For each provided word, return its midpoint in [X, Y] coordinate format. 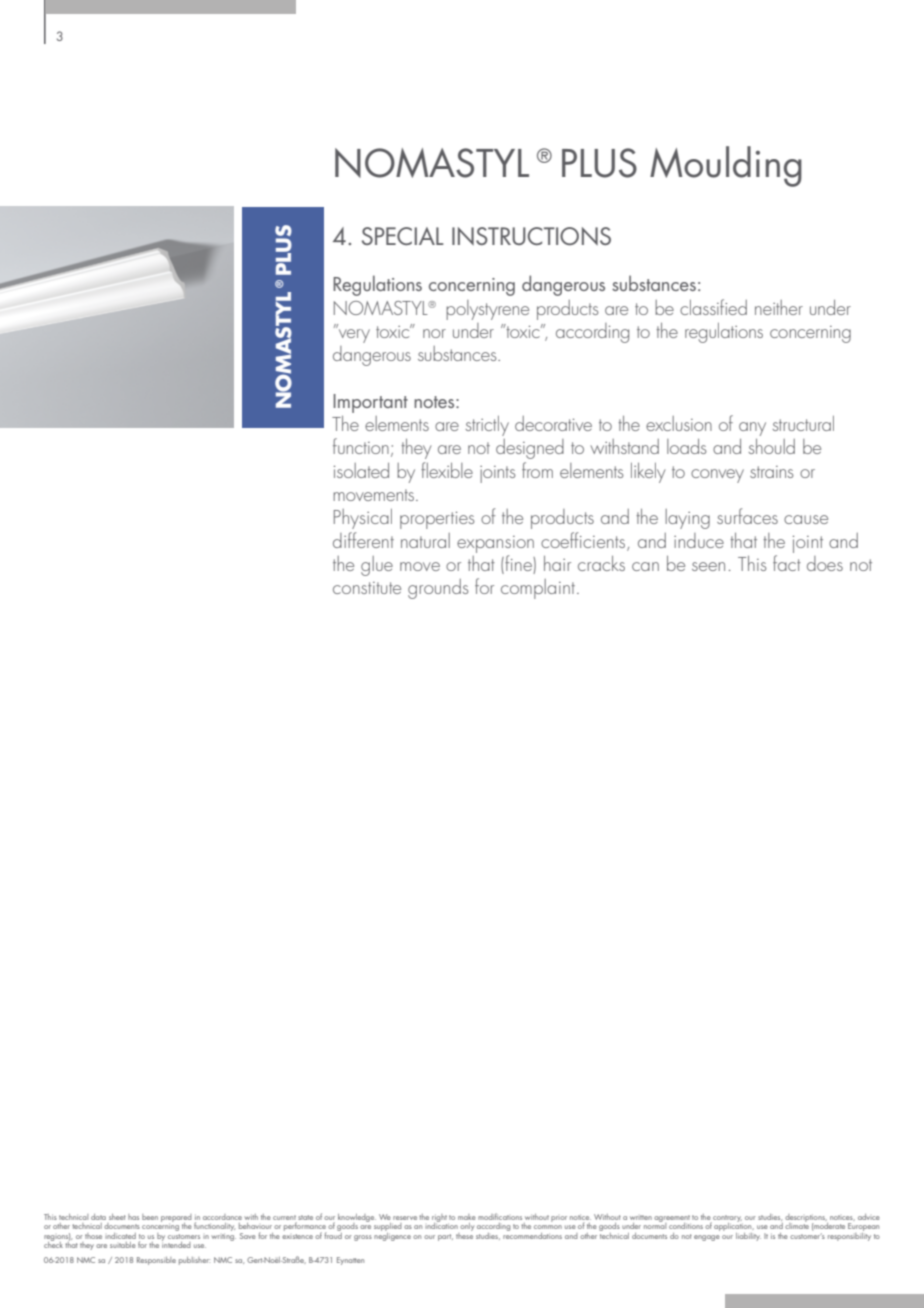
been [150, 1217]
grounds [438, 589]
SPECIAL [403, 236]
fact [787, 563]
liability [748, 1237]
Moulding [726, 166]
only [467, 1227]
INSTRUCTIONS [531, 236]
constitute [367, 588]
